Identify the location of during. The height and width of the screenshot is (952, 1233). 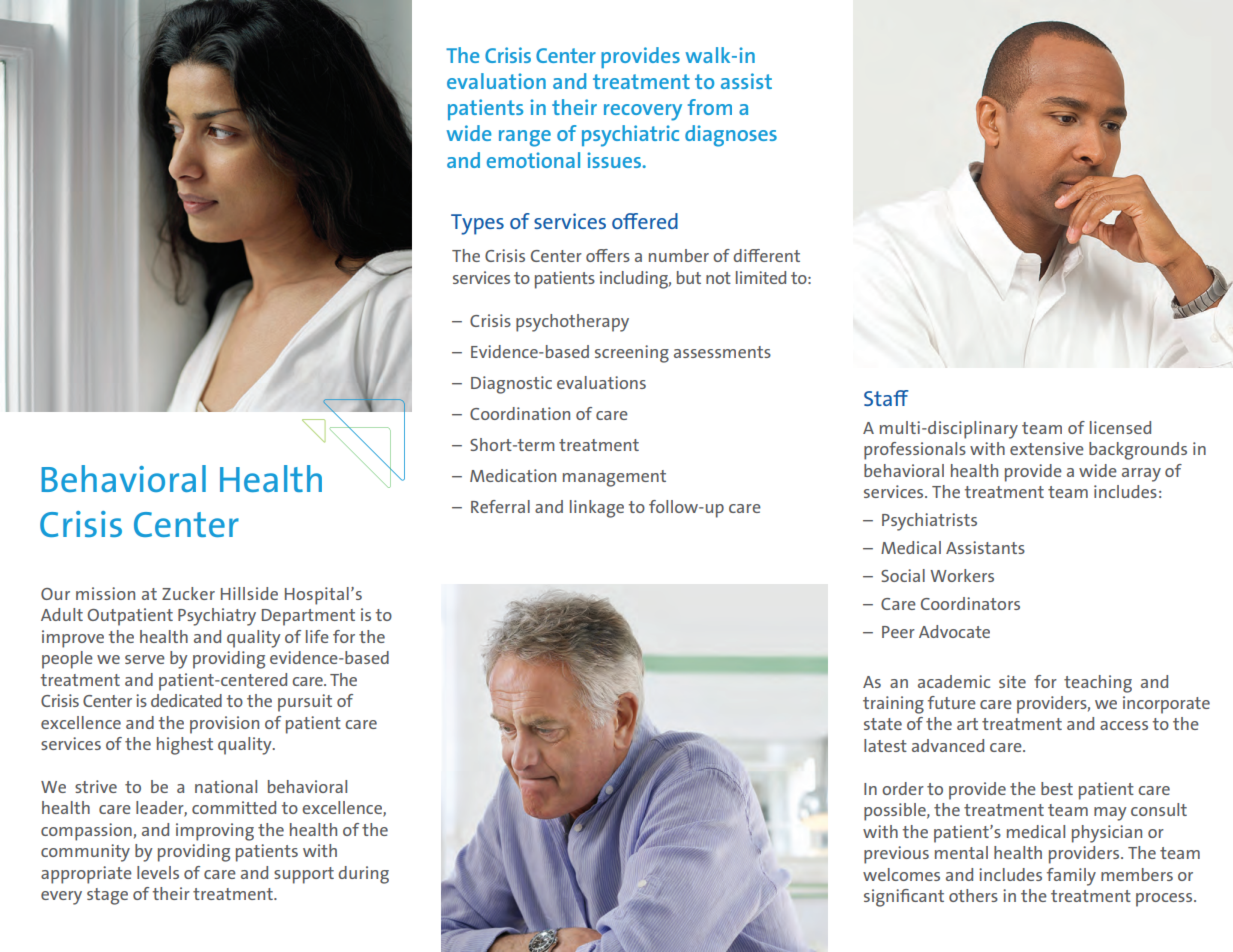
(363, 875).
